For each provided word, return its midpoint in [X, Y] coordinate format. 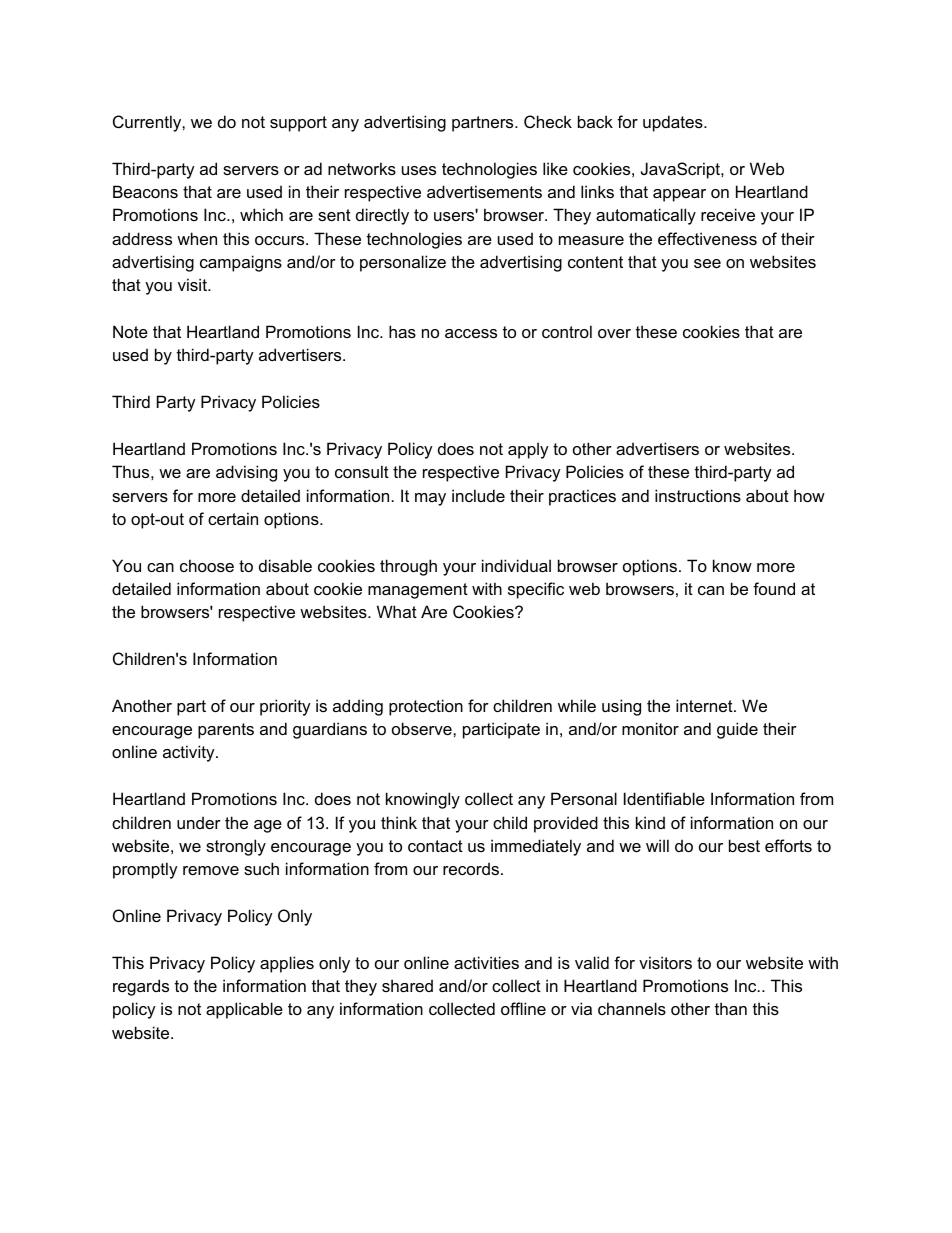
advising [246, 473]
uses [419, 170]
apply [528, 450]
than [731, 1008]
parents [226, 731]
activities [486, 962]
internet [705, 705]
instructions [698, 495]
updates [674, 123]
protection [426, 707]
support [298, 124]
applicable [244, 1010]
